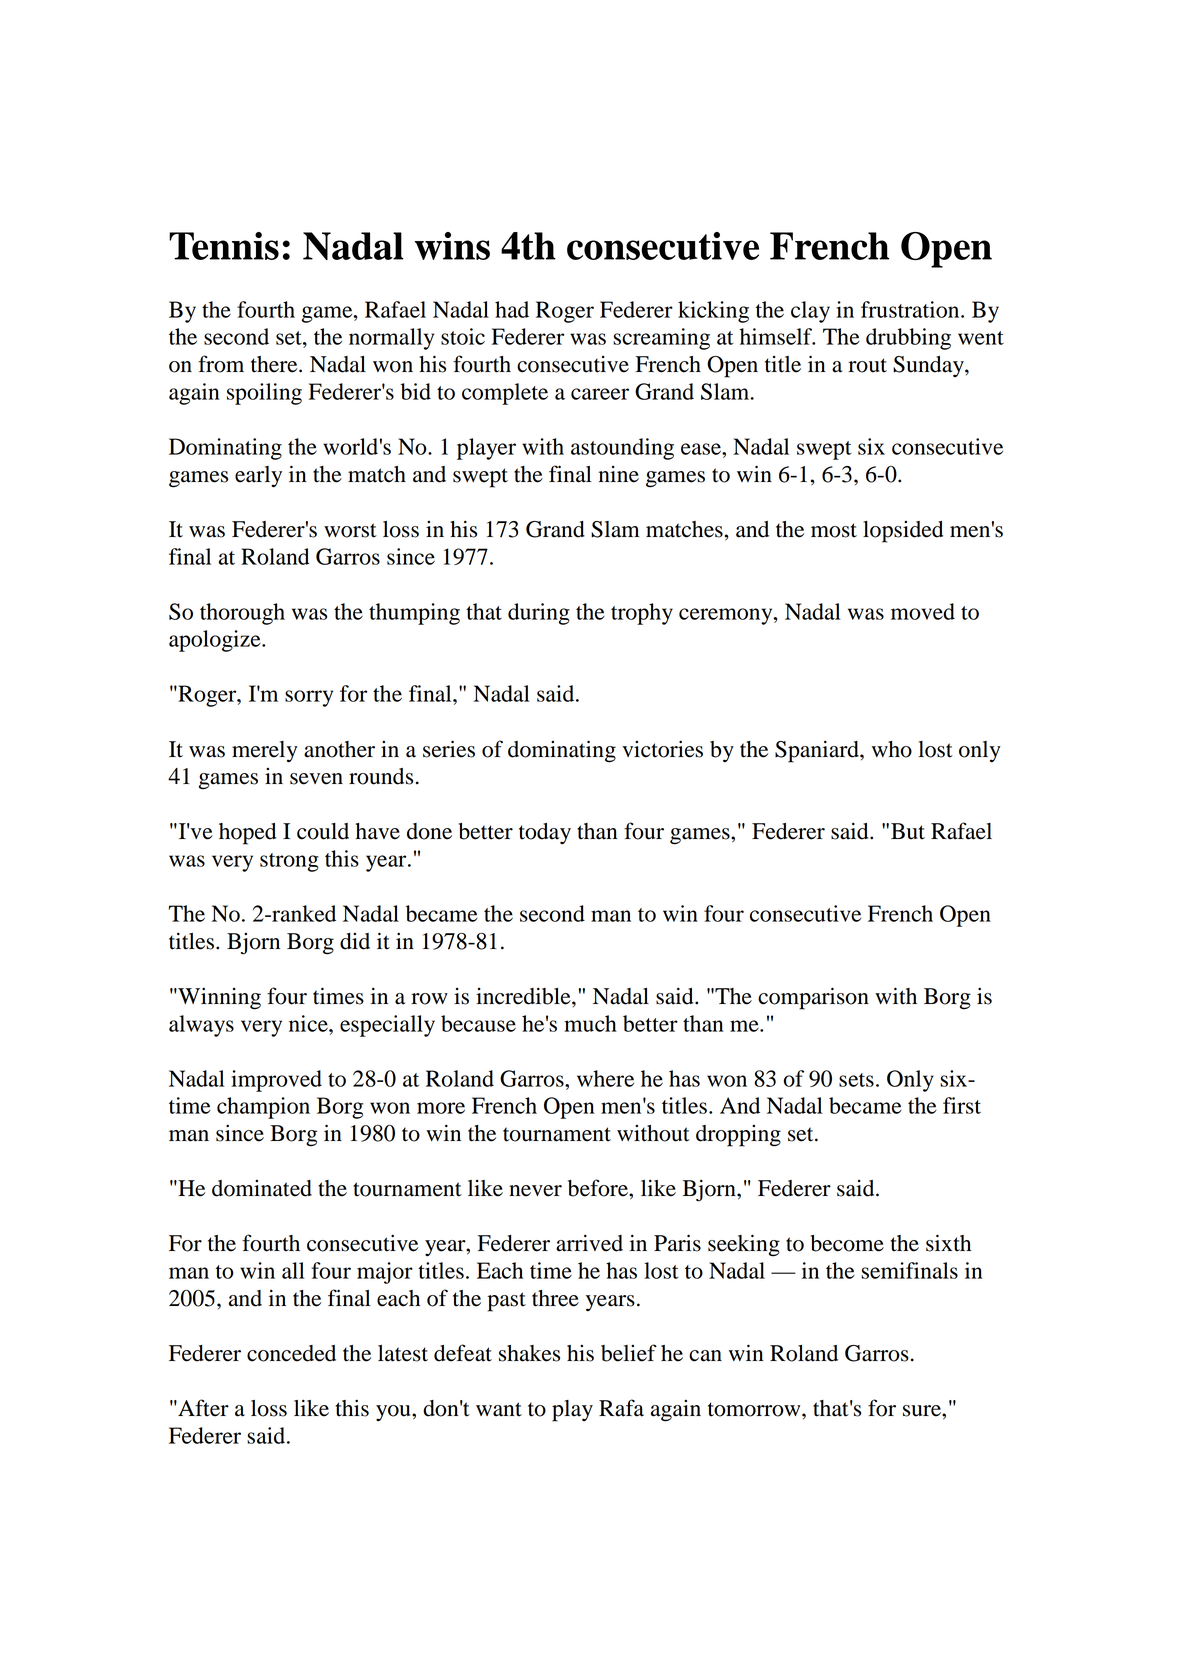 This document has height=1668, width=1179. Describe the element at coordinates (512, 309) in the document. I see `had` at that location.
